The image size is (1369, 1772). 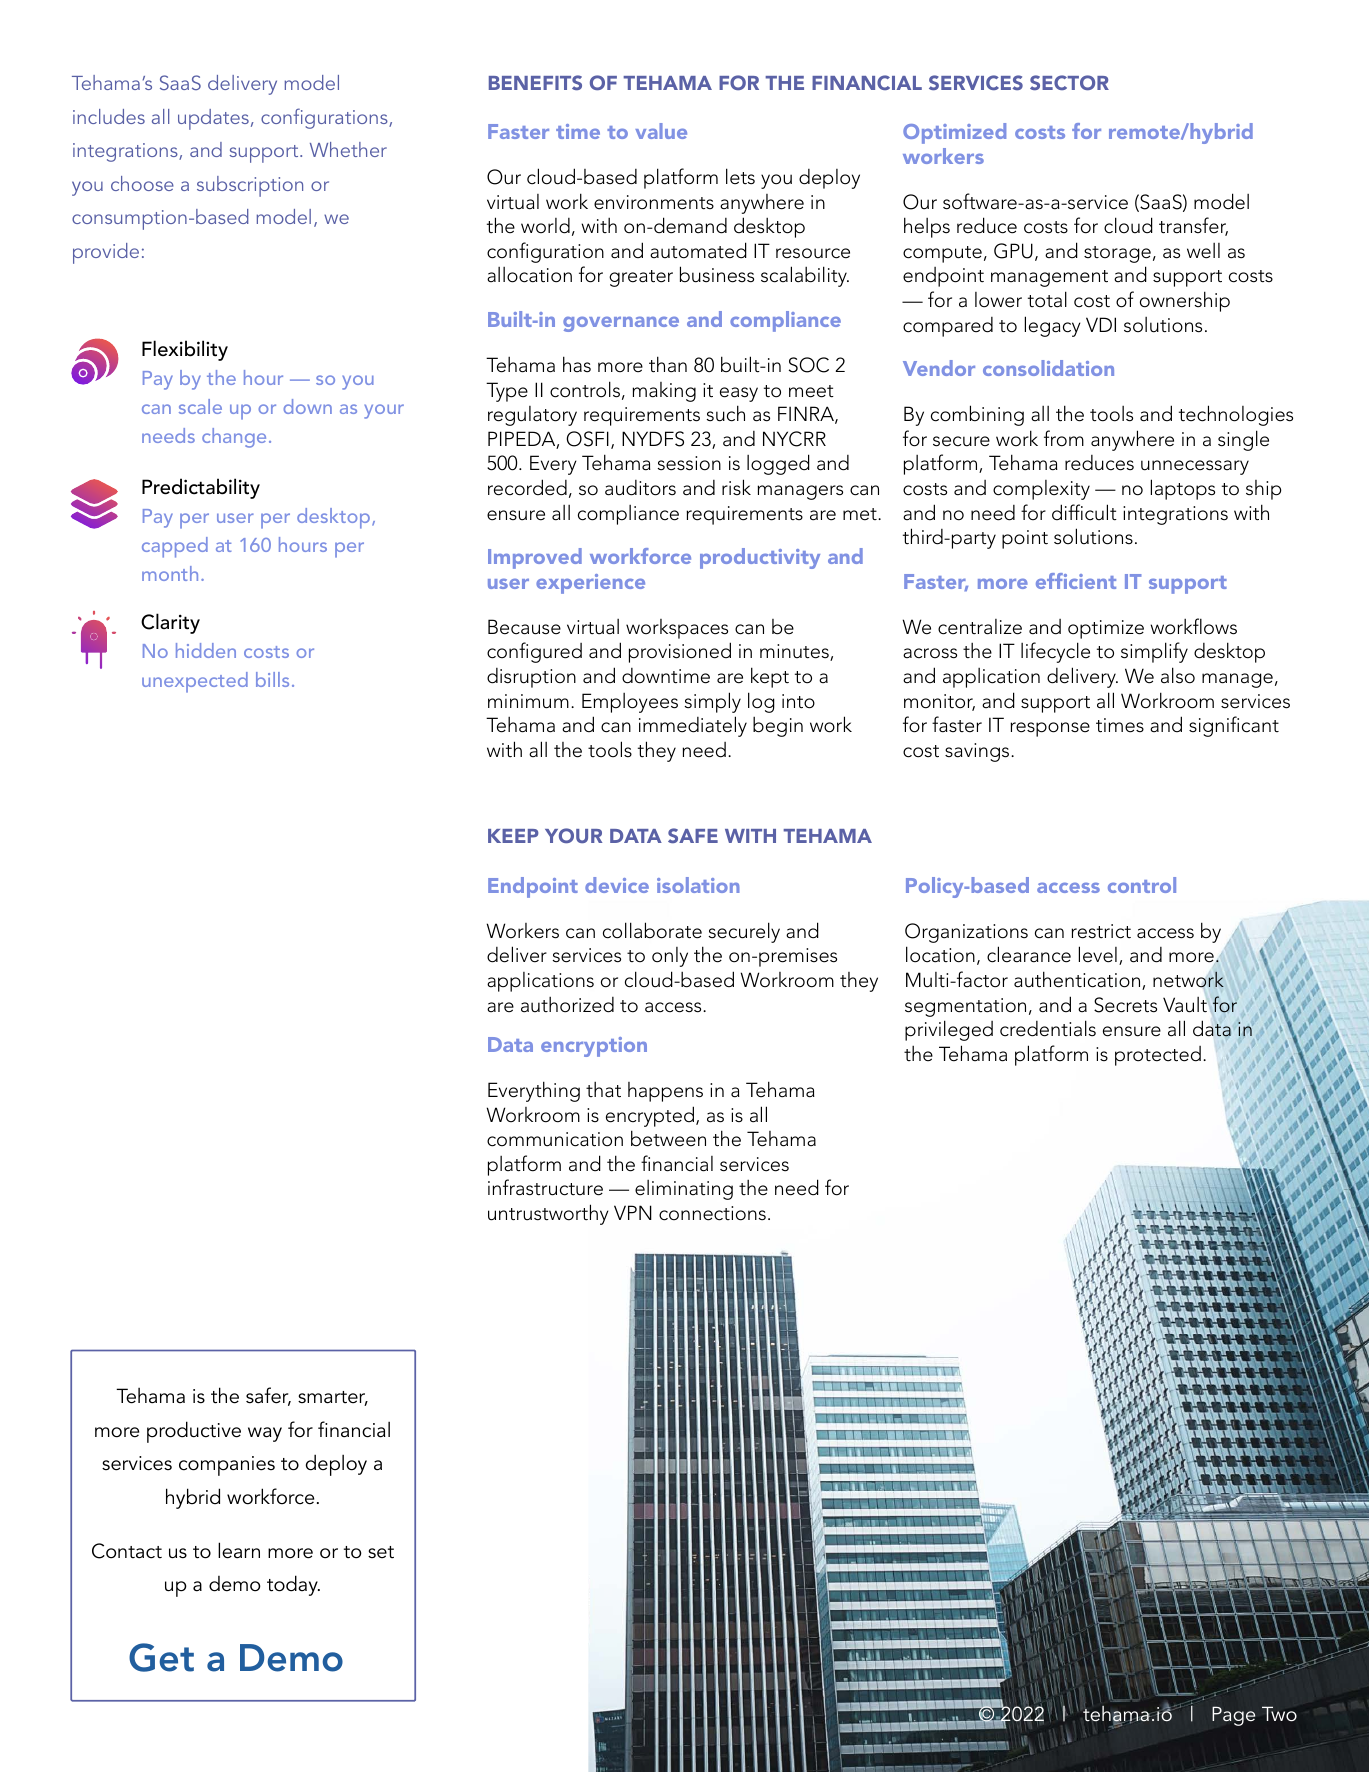 What do you see at coordinates (1069, 82) in the screenshot?
I see `SECTOR` at bounding box center [1069, 82].
